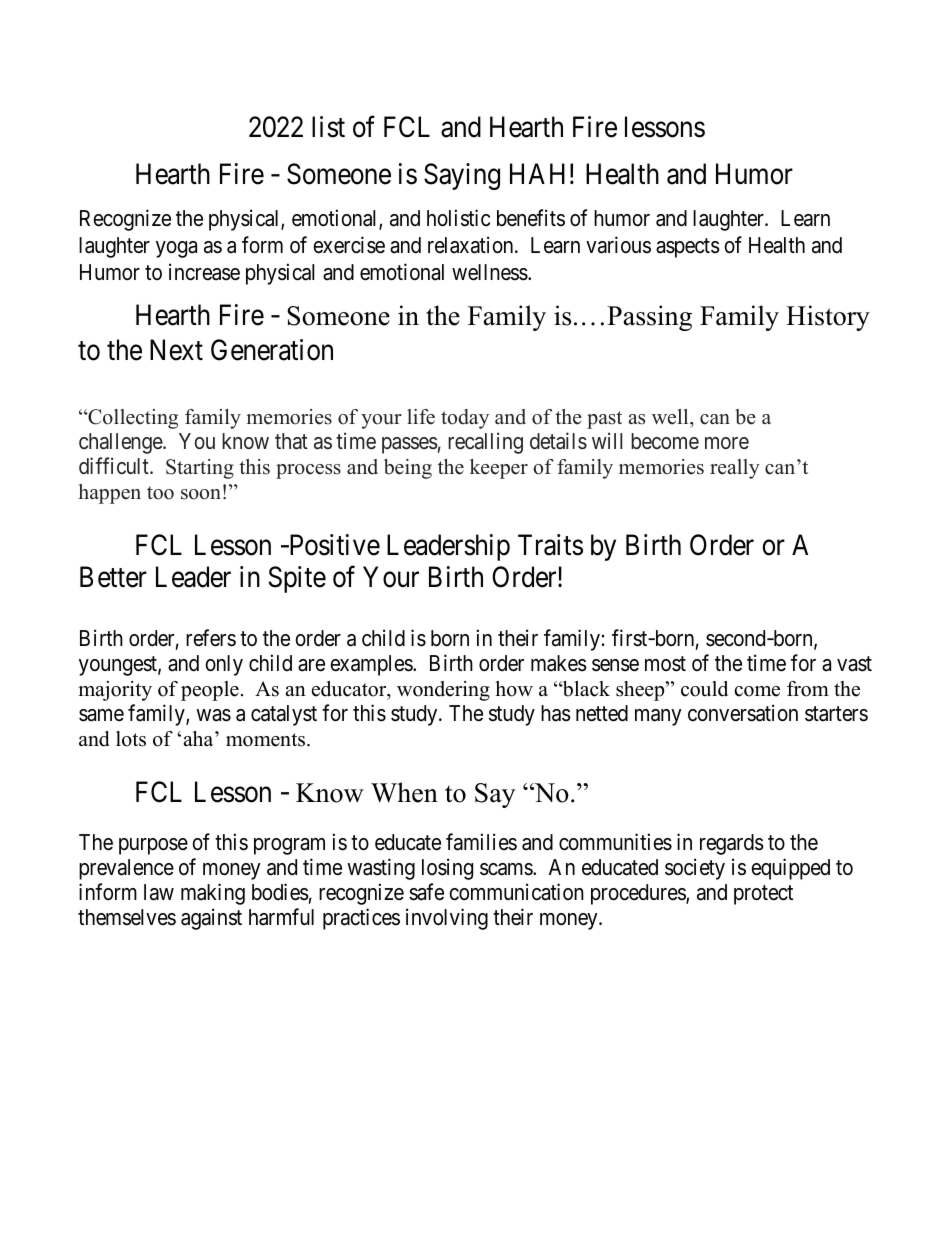  Describe the element at coordinates (213, 894) in the page. I see `making` at that location.
